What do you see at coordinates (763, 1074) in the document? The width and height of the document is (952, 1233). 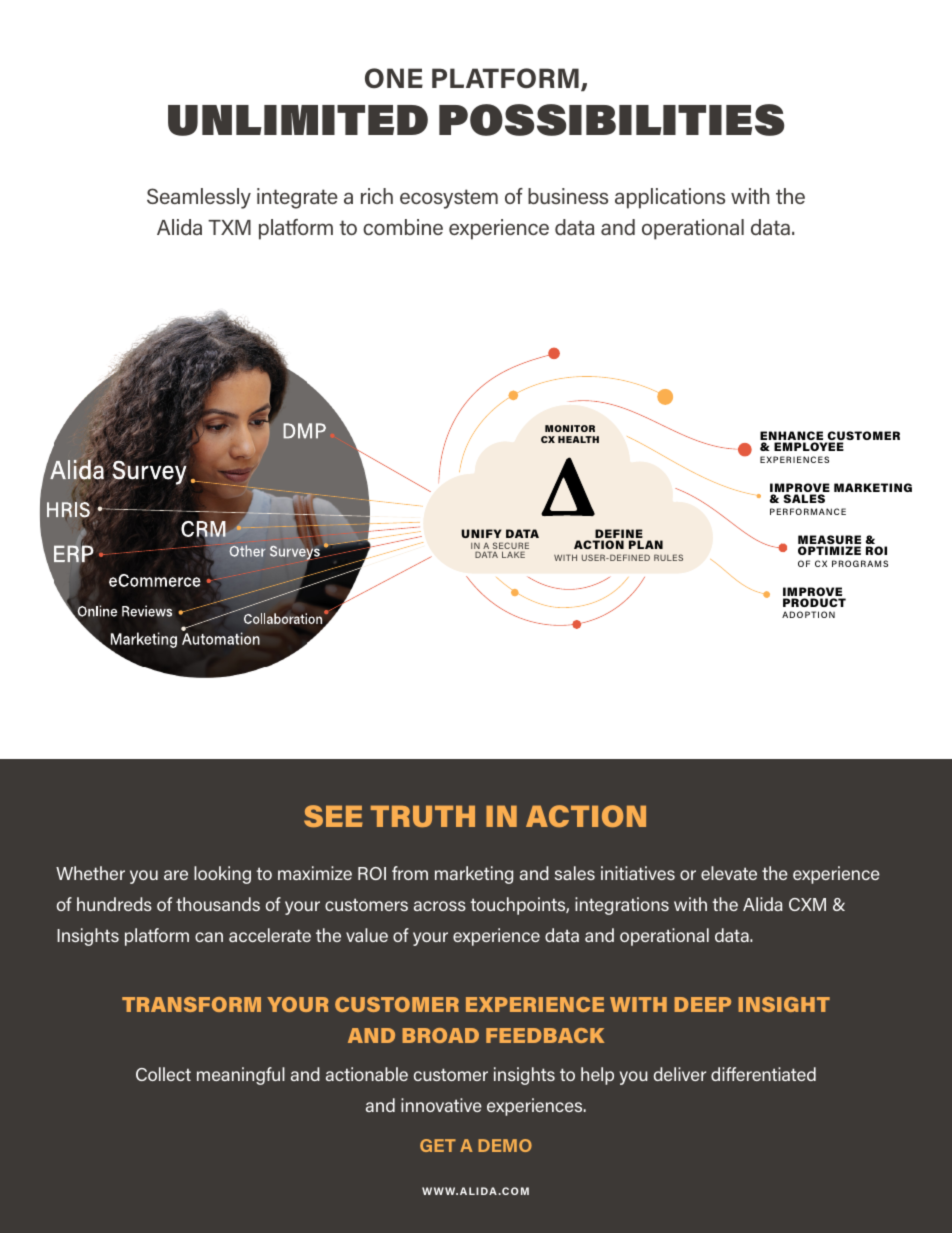 I see `differentiated` at bounding box center [763, 1074].
